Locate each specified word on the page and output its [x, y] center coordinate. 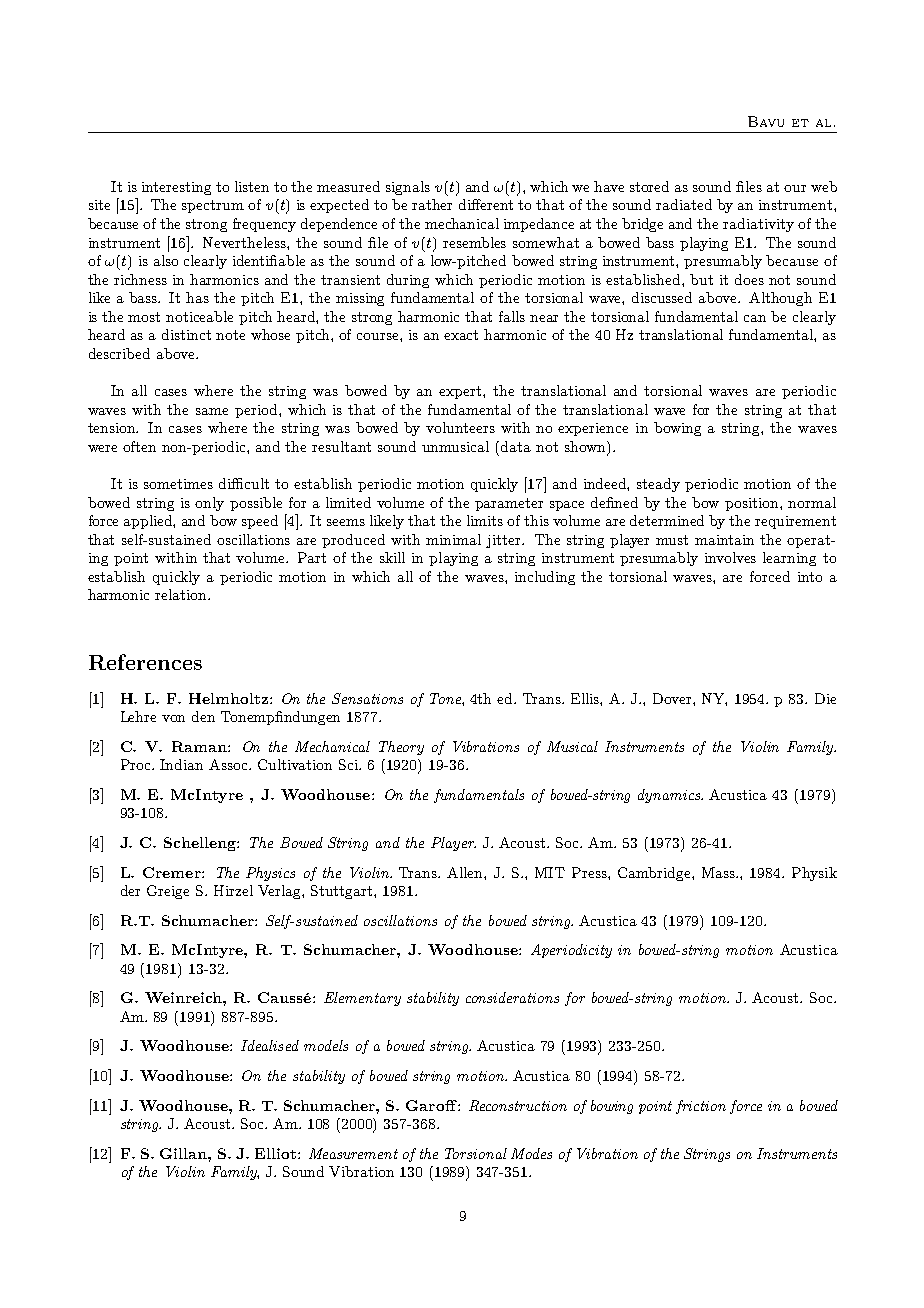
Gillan [184, 1153]
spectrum [213, 206]
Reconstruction [518, 1105]
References [145, 662]
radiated [684, 204]
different [486, 204]
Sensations [367, 698]
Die [825, 698]
